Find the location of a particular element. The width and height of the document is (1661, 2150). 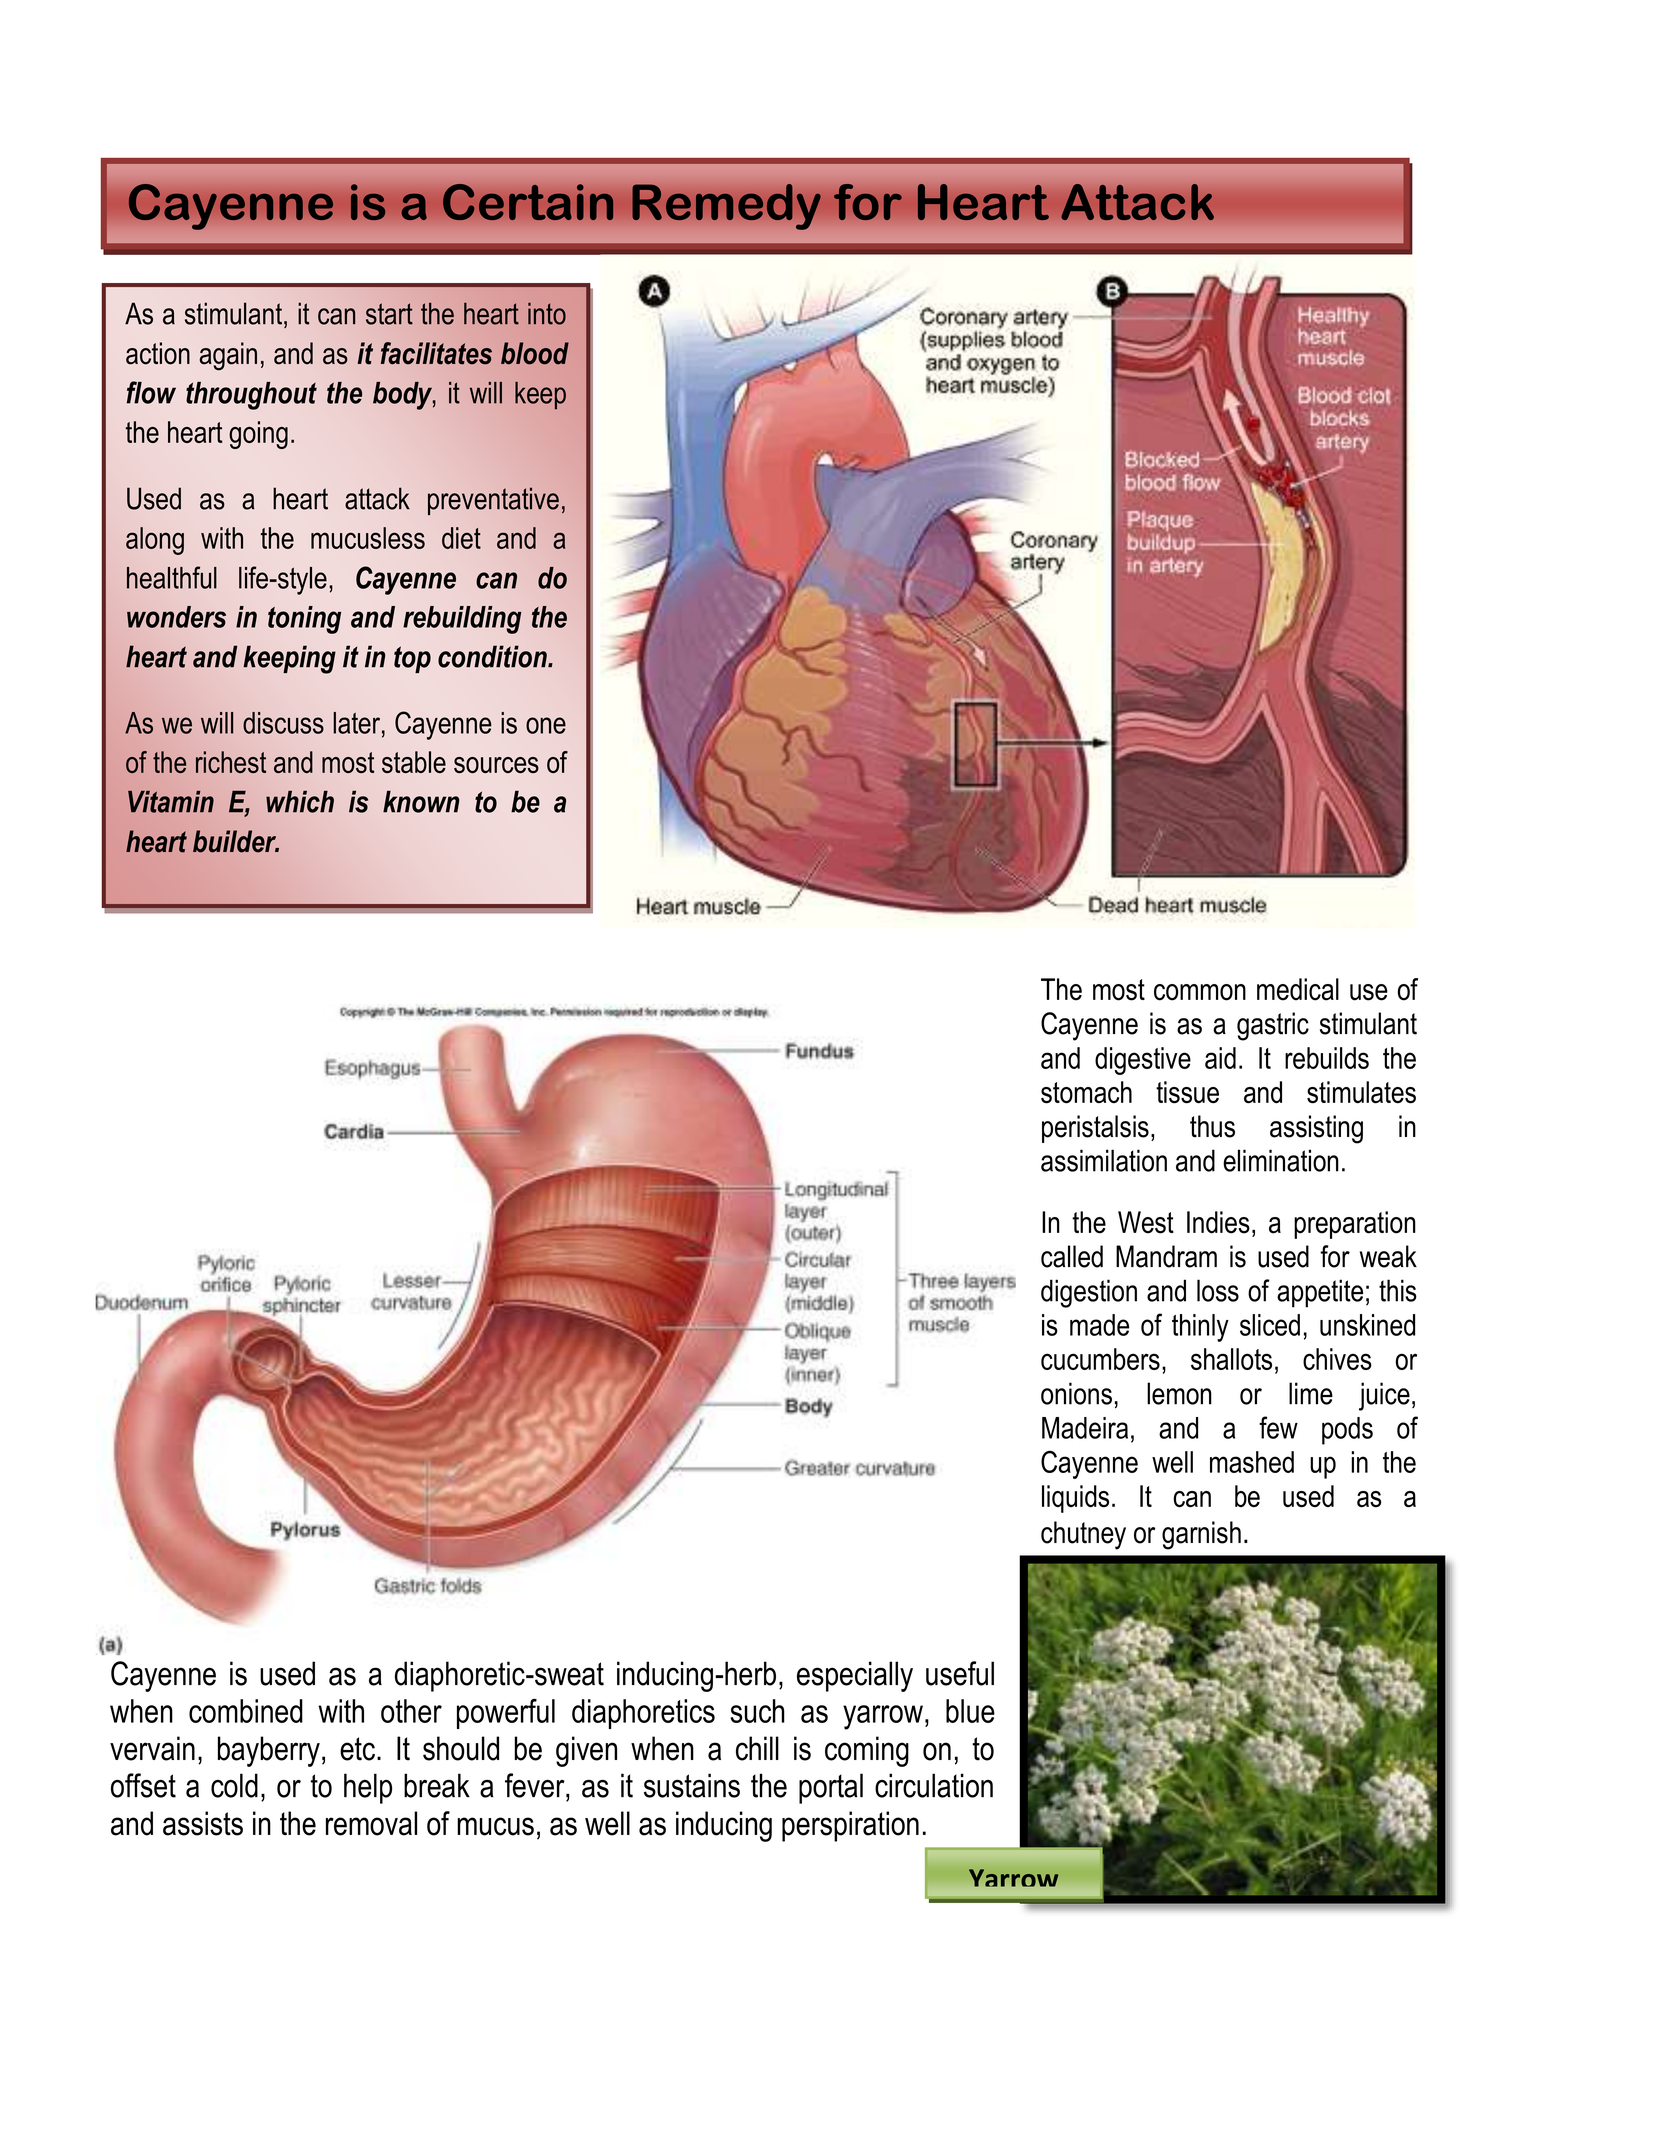

into is located at coordinates (547, 314).
